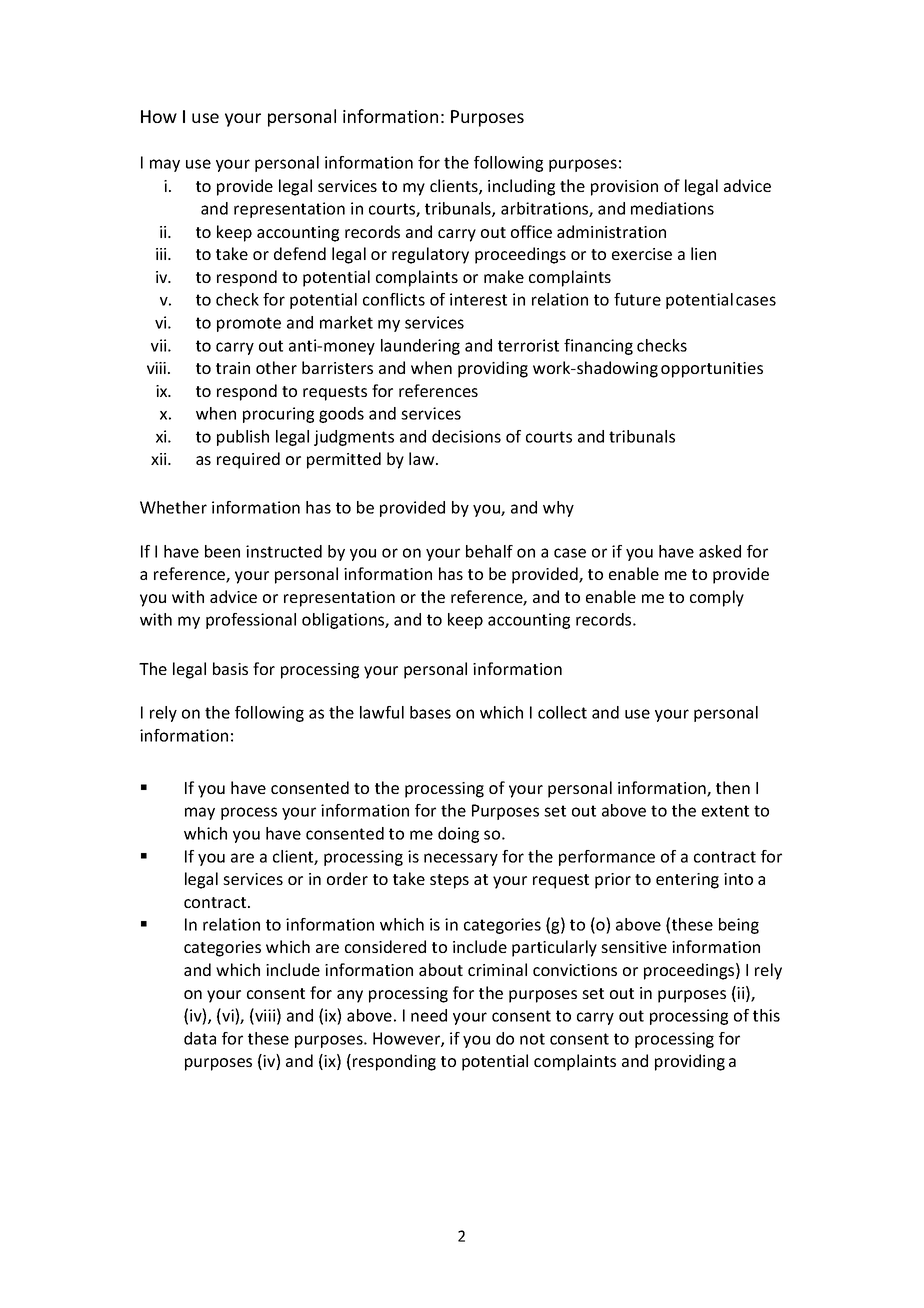 This document has height=1308, width=924. What do you see at coordinates (766, 1015) in the document?
I see `this` at bounding box center [766, 1015].
